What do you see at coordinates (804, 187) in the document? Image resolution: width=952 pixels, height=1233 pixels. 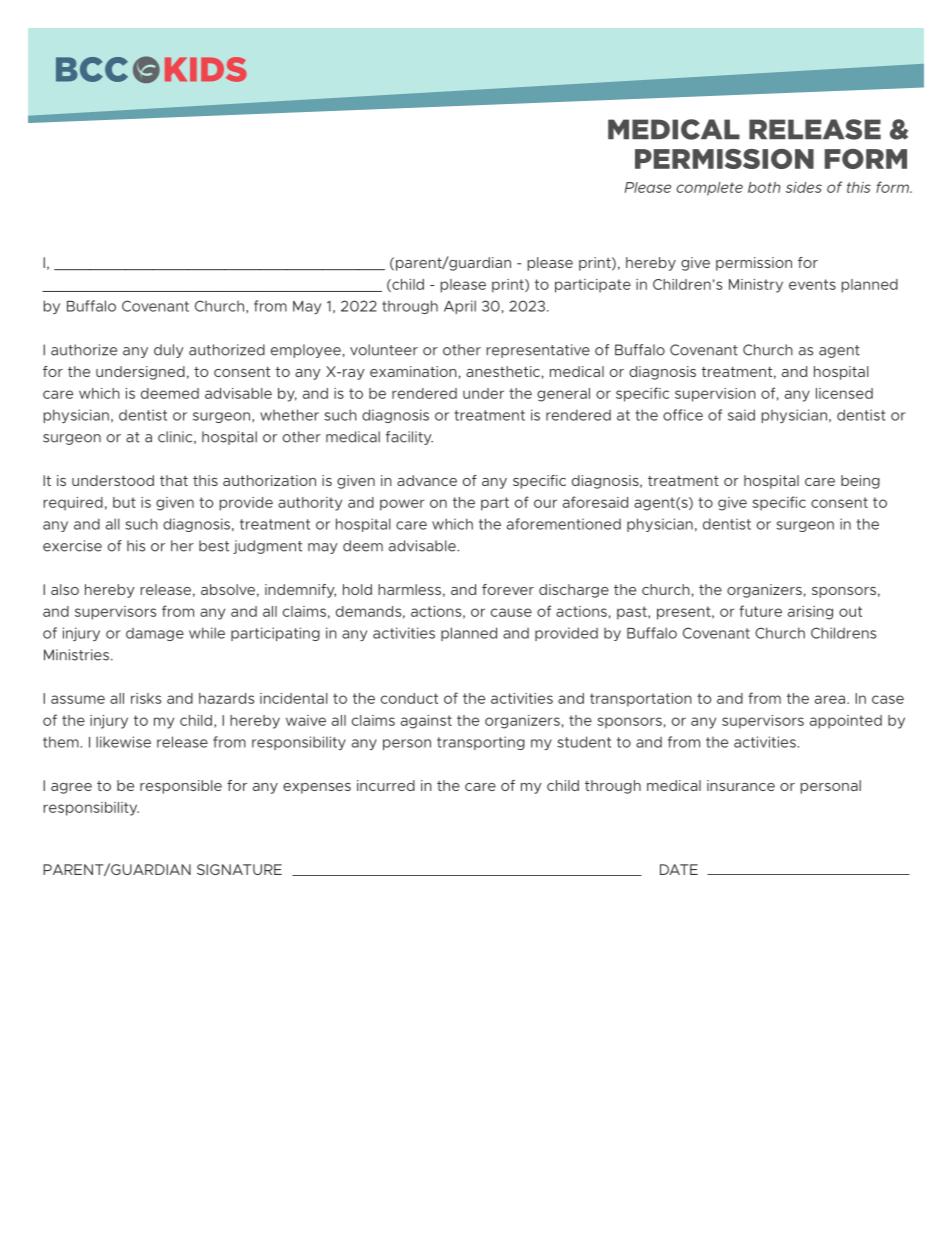 I see `sides` at bounding box center [804, 187].
